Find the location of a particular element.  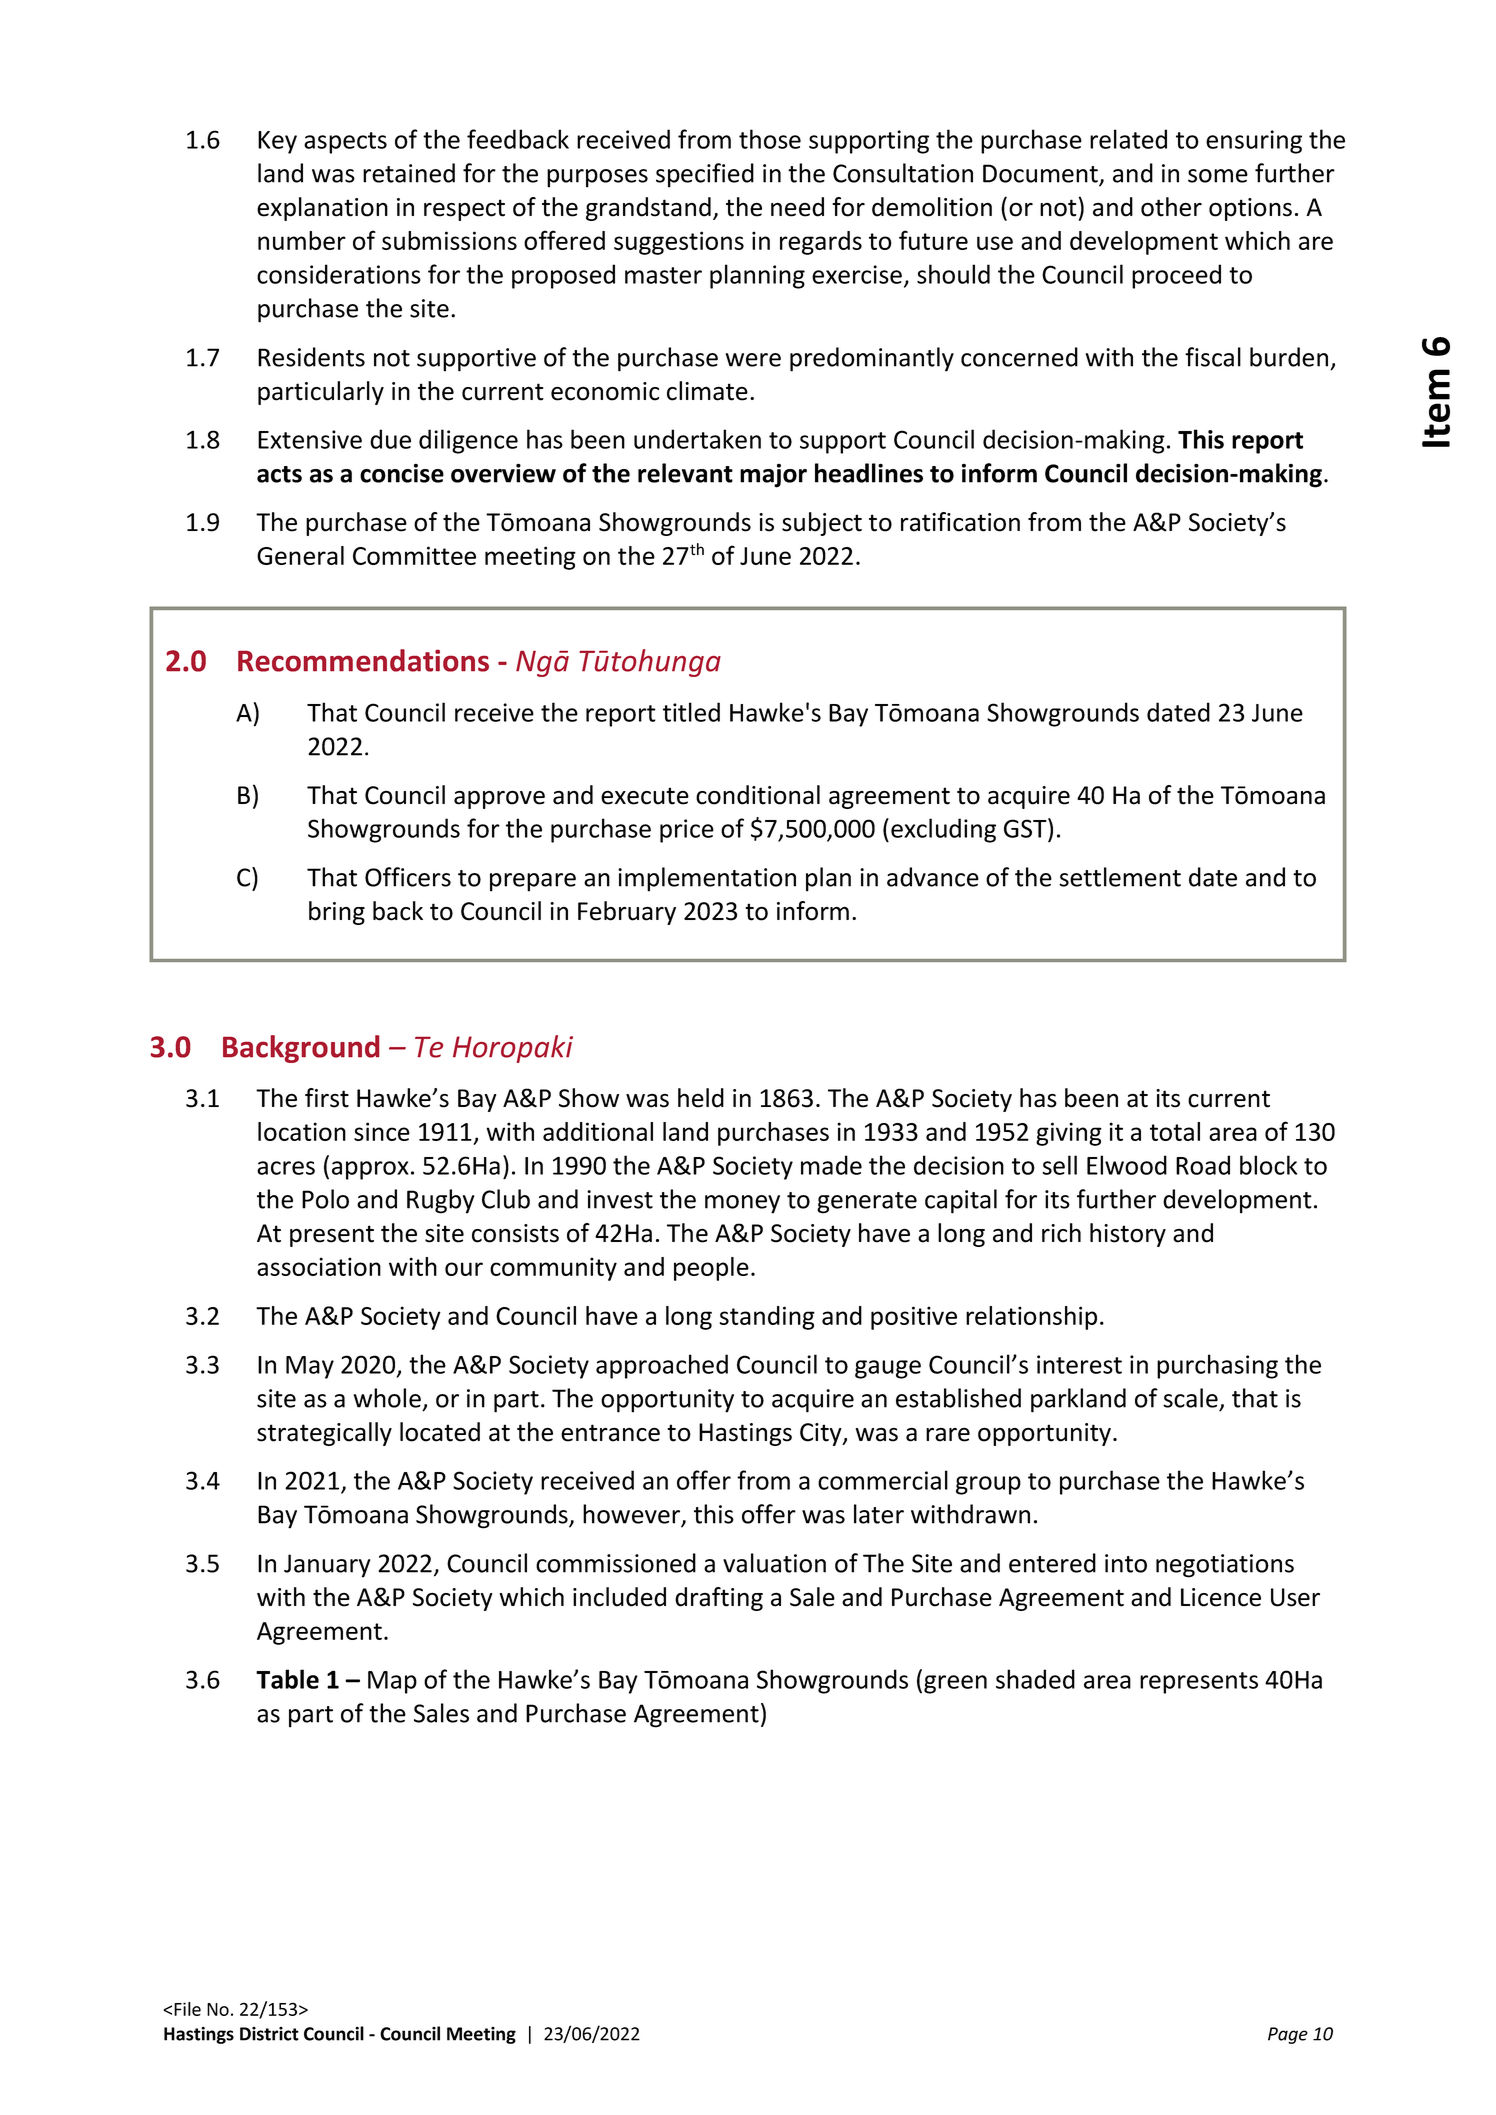

other is located at coordinates (1171, 207).
